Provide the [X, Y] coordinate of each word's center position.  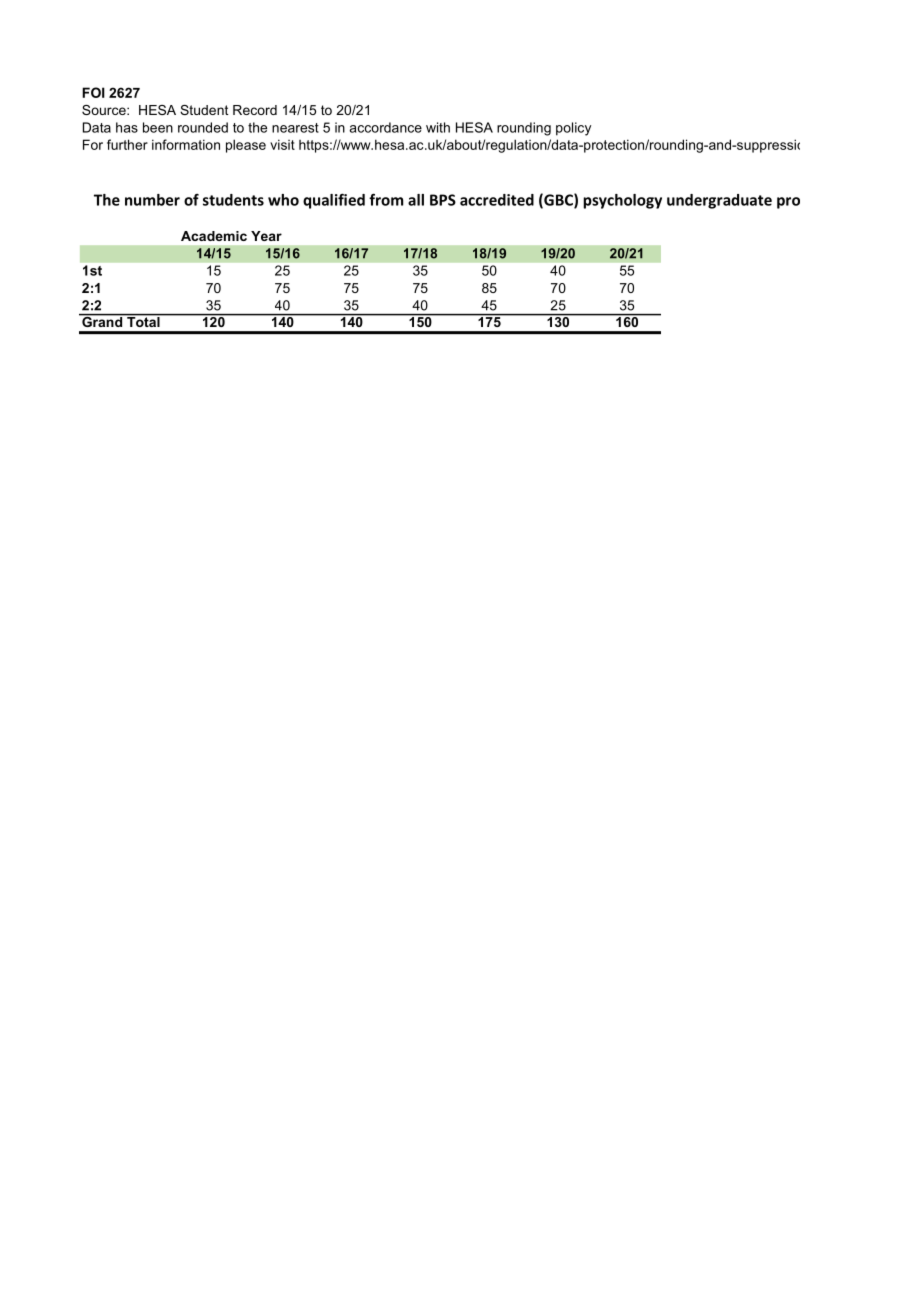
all [416, 200]
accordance [385, 127]
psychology [622, 201]
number [152, 200]
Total [143, 320]
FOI [93, 92]
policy [573, 129]
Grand [102, 320]
